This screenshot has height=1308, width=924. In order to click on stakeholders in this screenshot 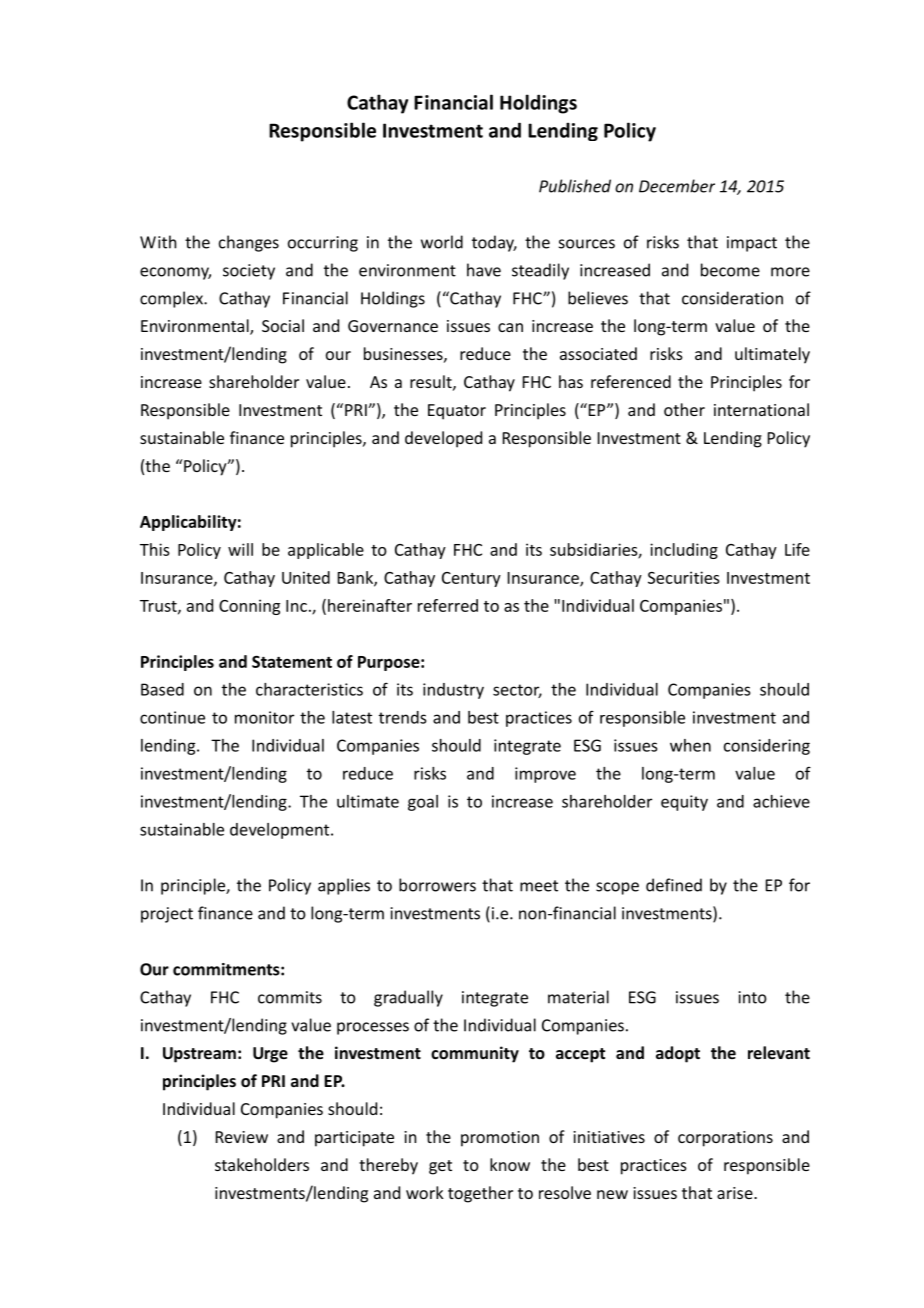, I will do `click(262, 1164)`.
